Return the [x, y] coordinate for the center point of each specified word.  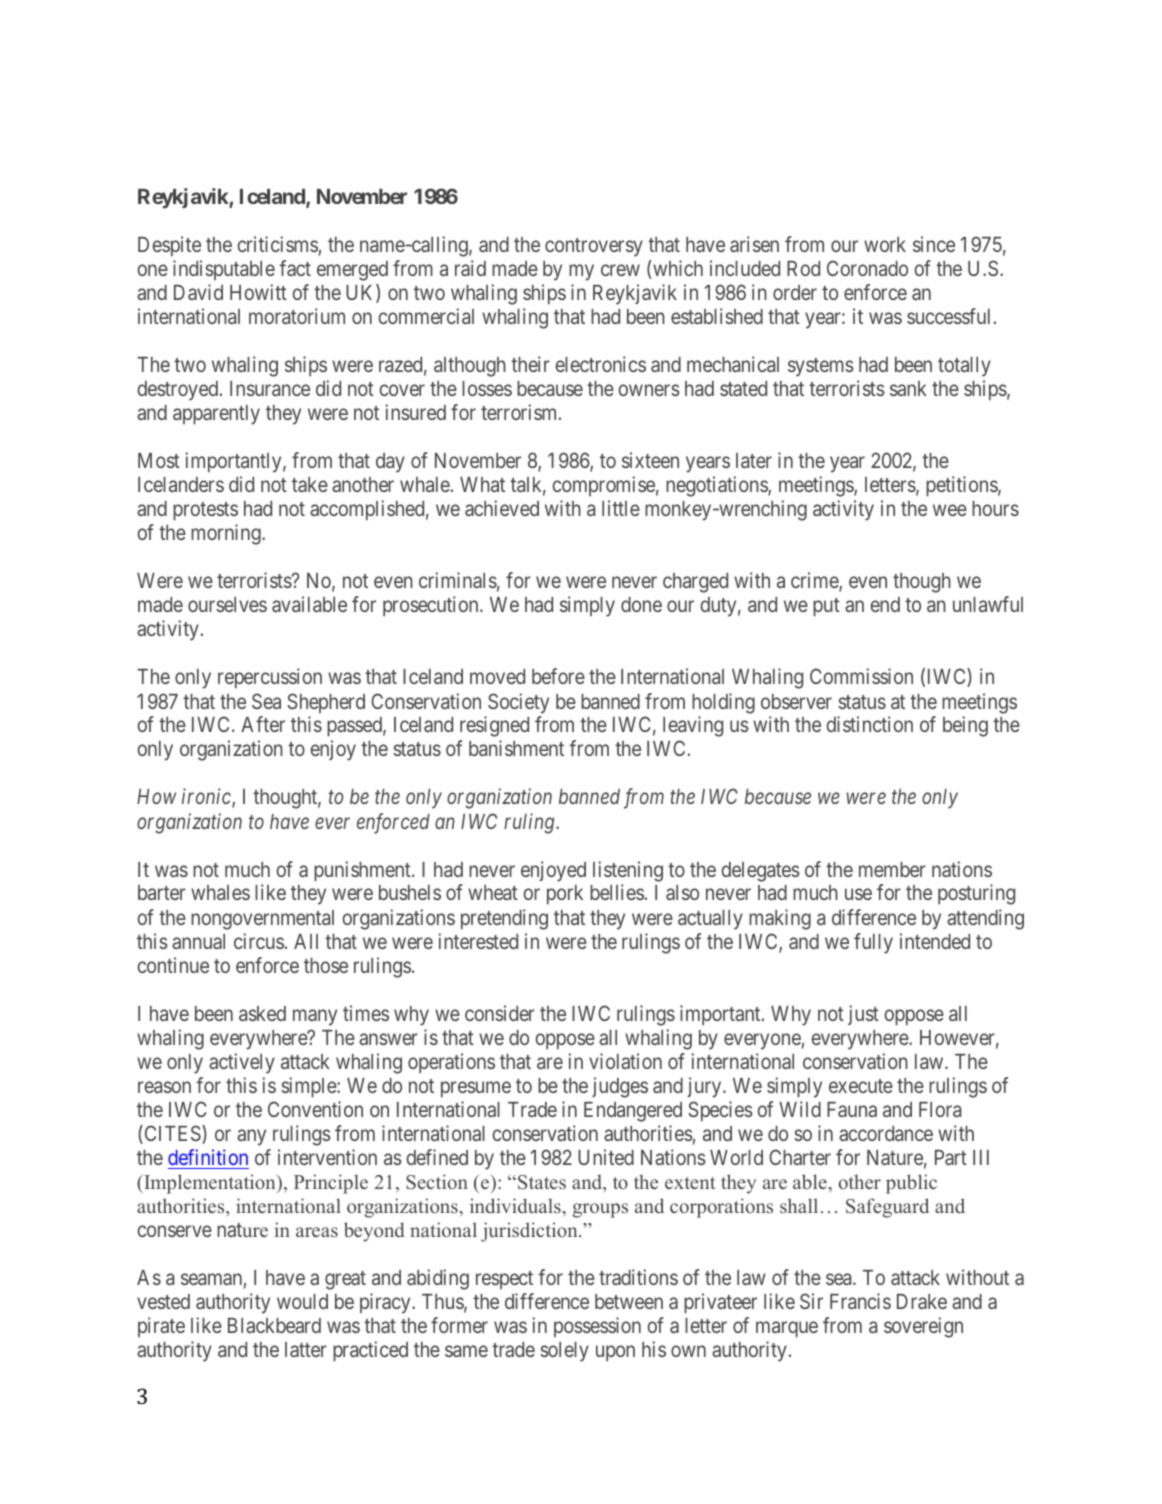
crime [815, 582]
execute [861, 1086]
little [621, 508]
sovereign [923, 1327]
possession [597, 1327]
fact [295, 268]
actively [242, 1063]
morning [227, 534]
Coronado [867, 268]
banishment [516, 748]
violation [625, 1061]
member [892, 869]
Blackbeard [274, 1325]
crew [620, 270]
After [263, 724]
